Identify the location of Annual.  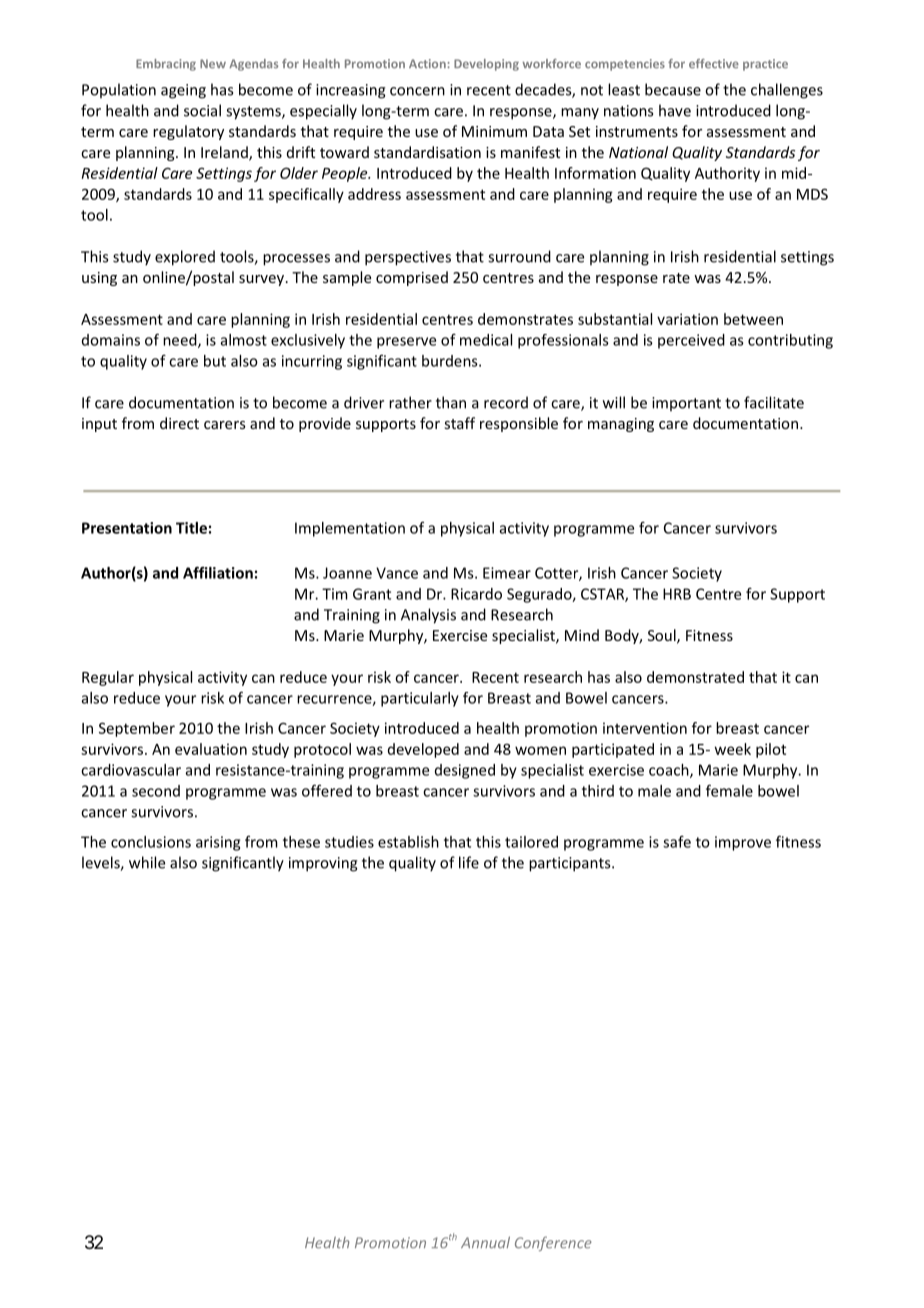
(485, 1242).
